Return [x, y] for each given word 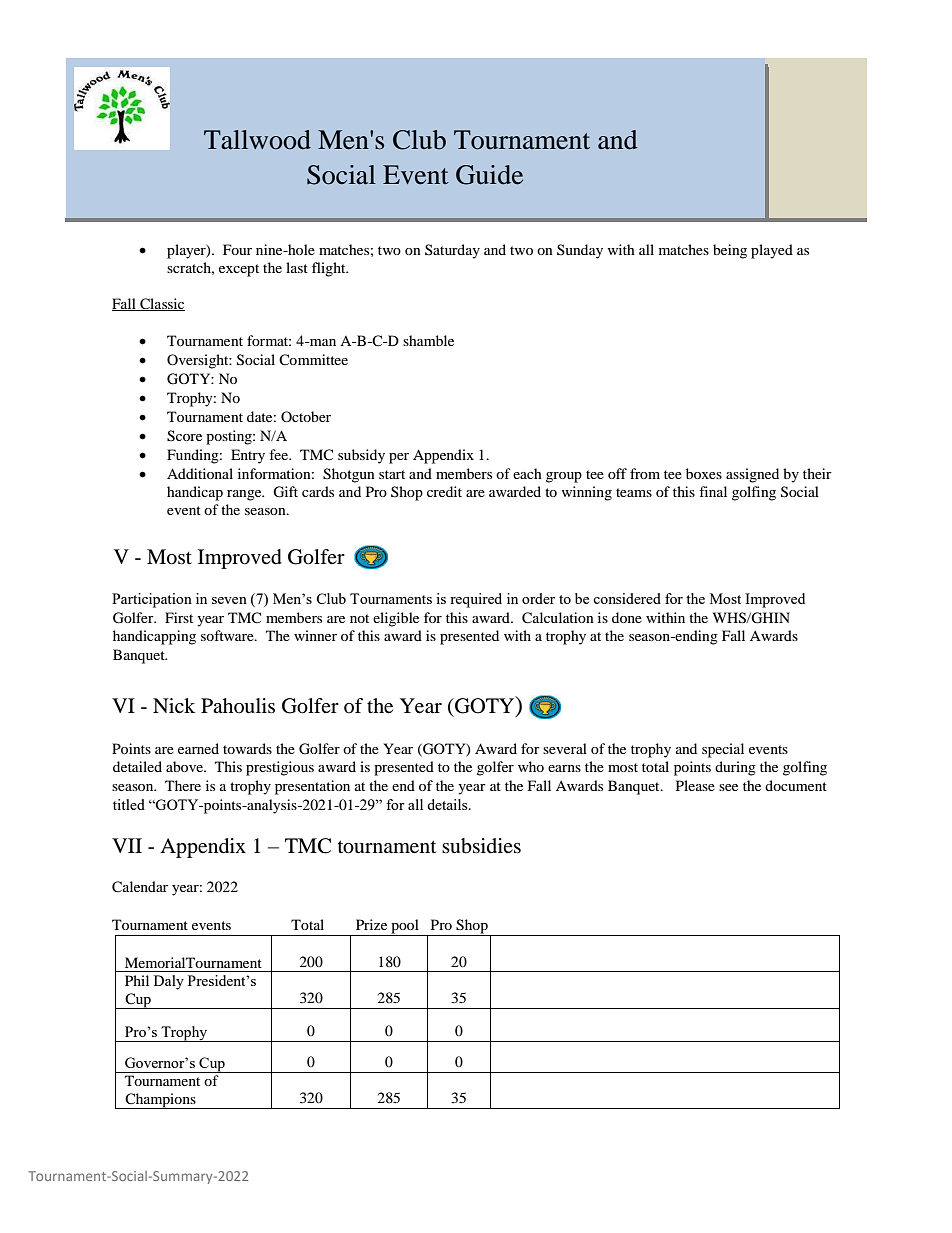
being [730, 251]
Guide [489, 175]
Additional [200, 473]
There [183, 785]
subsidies [481, 846]
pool [405, 927]
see [728, 787]
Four [237, 249]
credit [444, 491]
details [448, 804]
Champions [160, 1101]
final [713, 491]
